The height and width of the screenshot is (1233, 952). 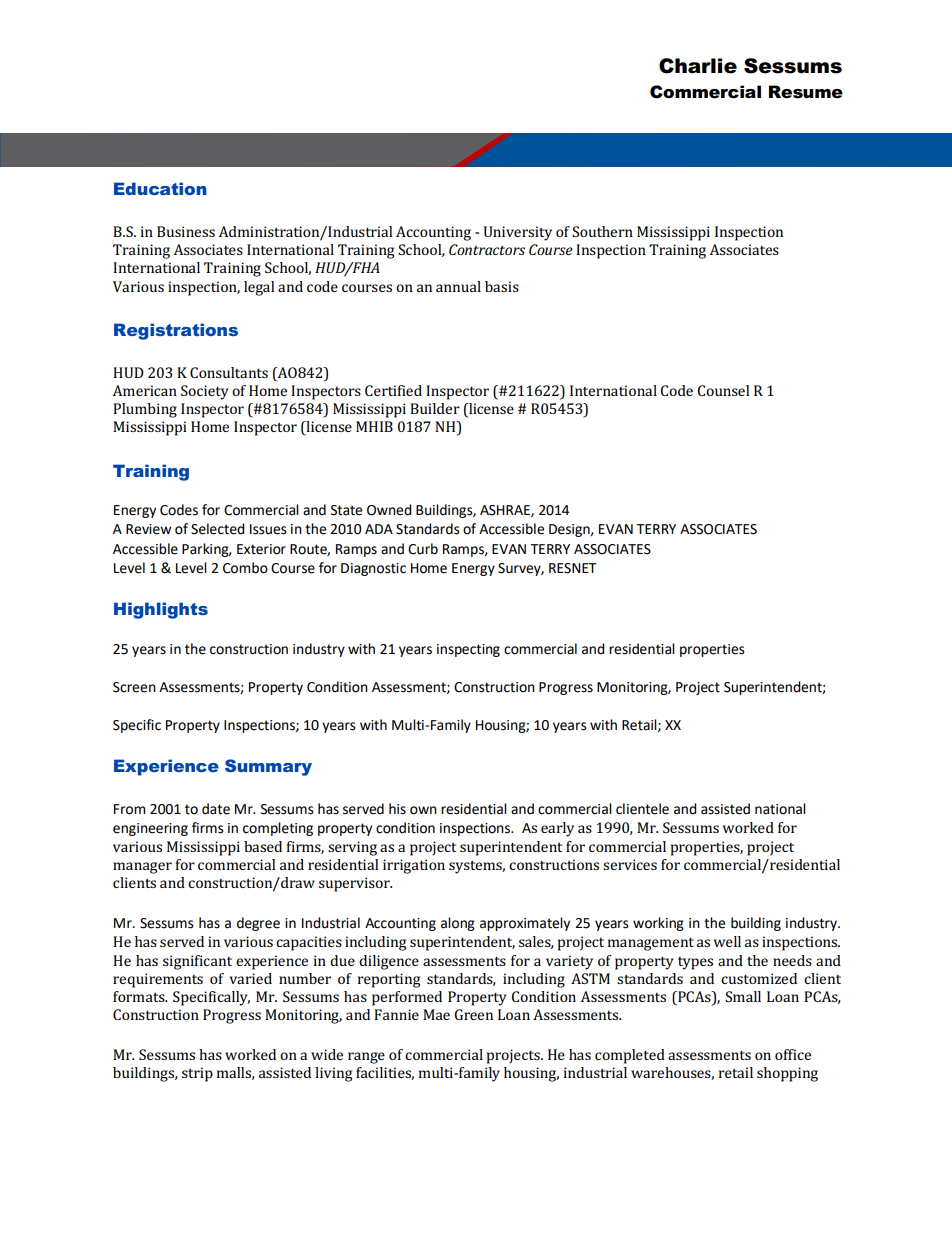 I want to click on his, so click(x=397, y=809).
